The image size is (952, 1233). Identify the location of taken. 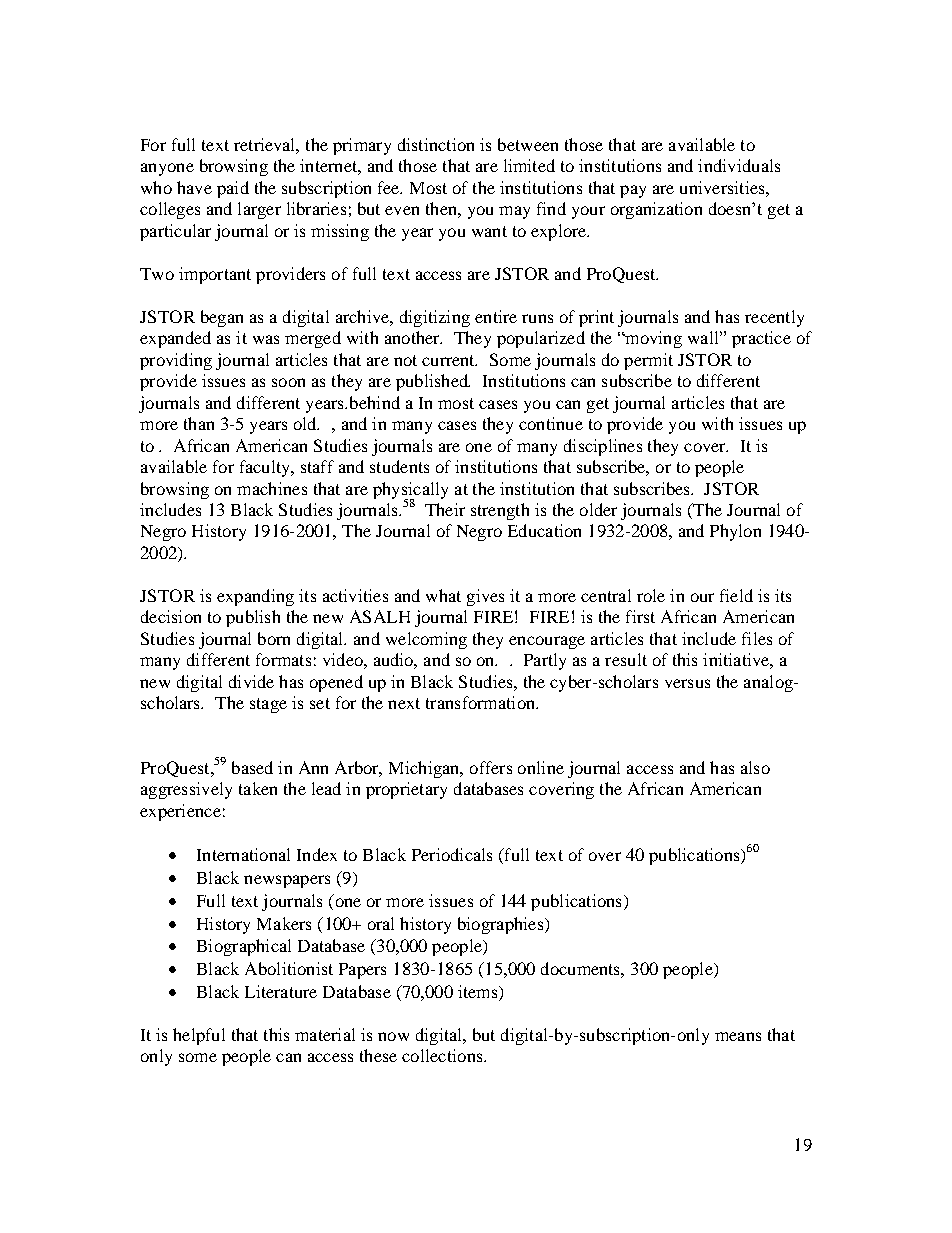
(258, 788).
